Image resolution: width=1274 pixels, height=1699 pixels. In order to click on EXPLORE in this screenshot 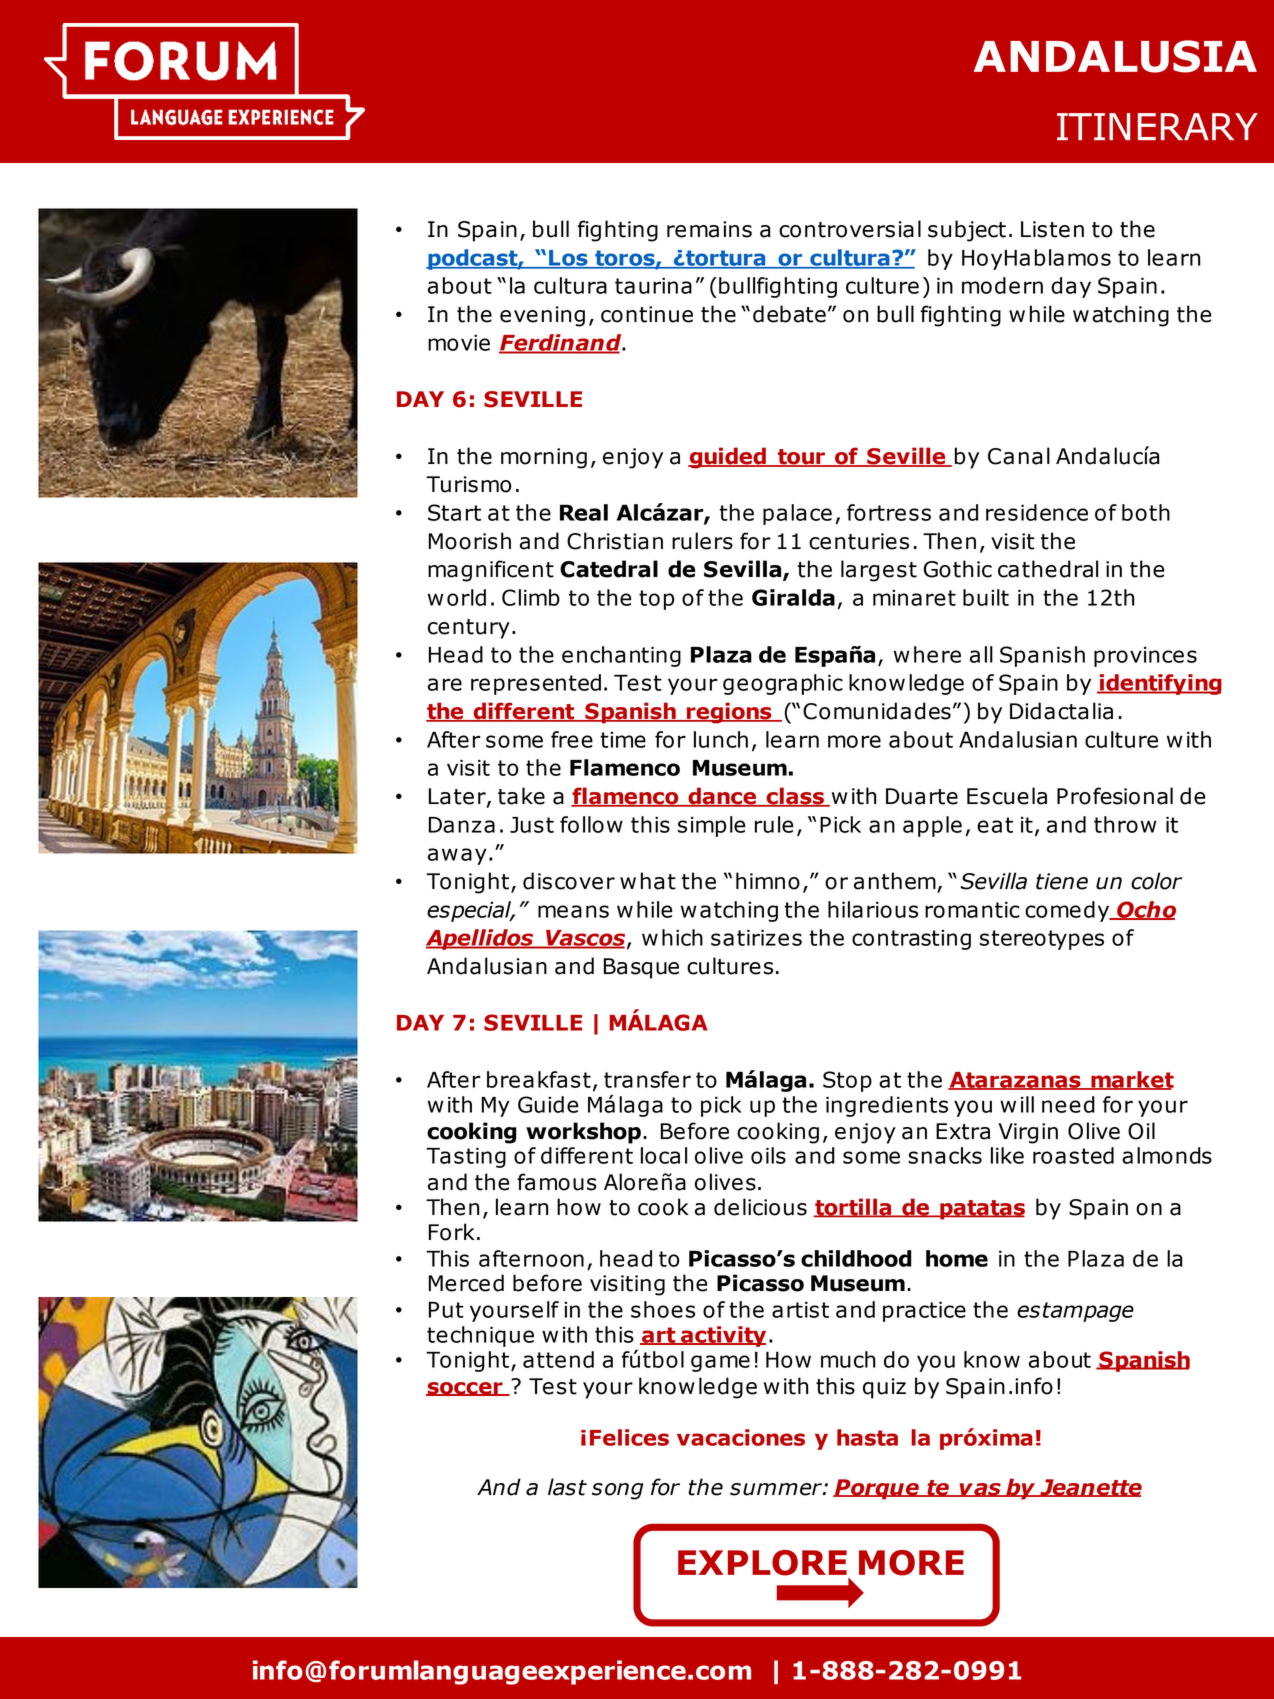, I will do `click(762, 1563)`.
